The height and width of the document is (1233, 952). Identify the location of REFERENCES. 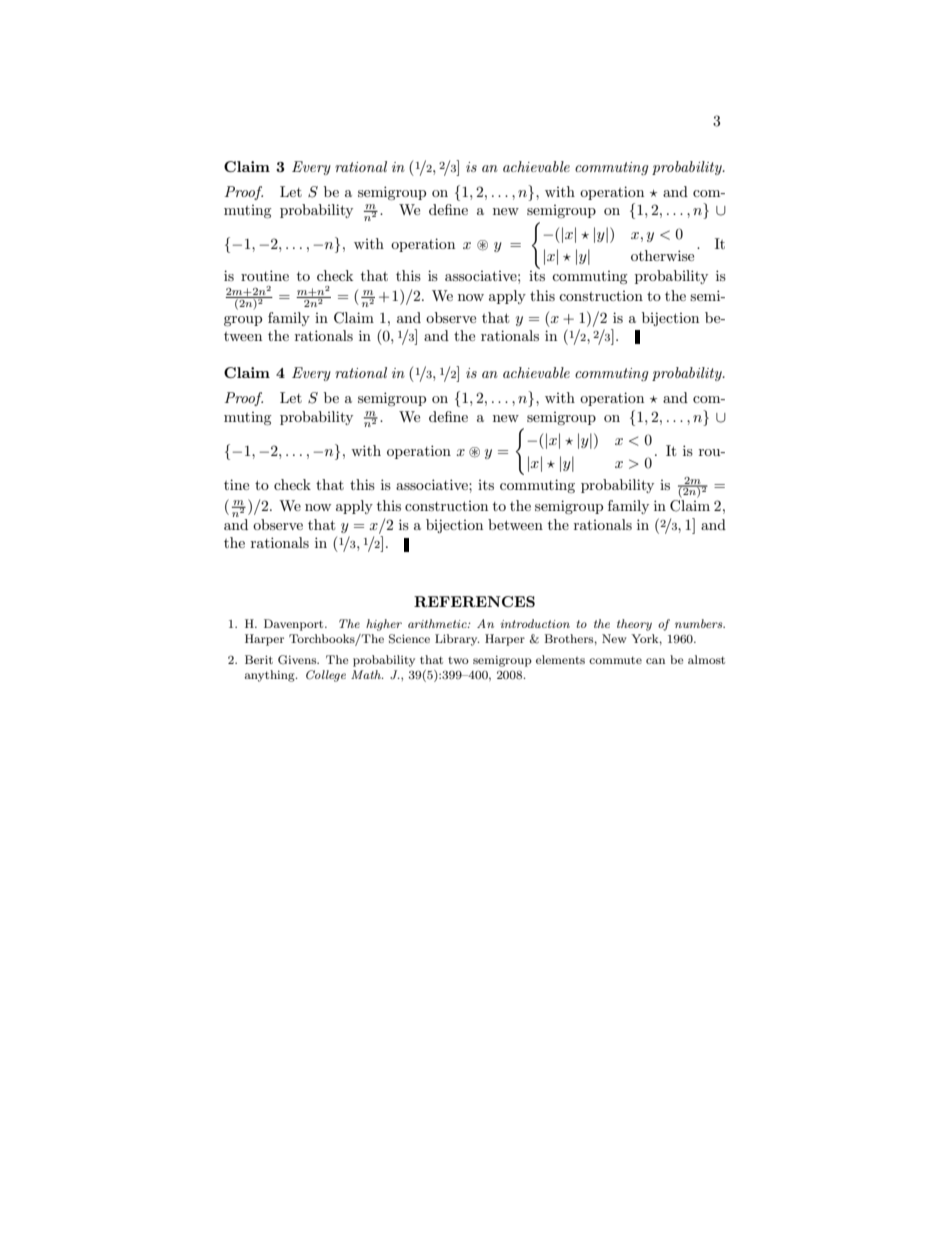
(474, 601).
